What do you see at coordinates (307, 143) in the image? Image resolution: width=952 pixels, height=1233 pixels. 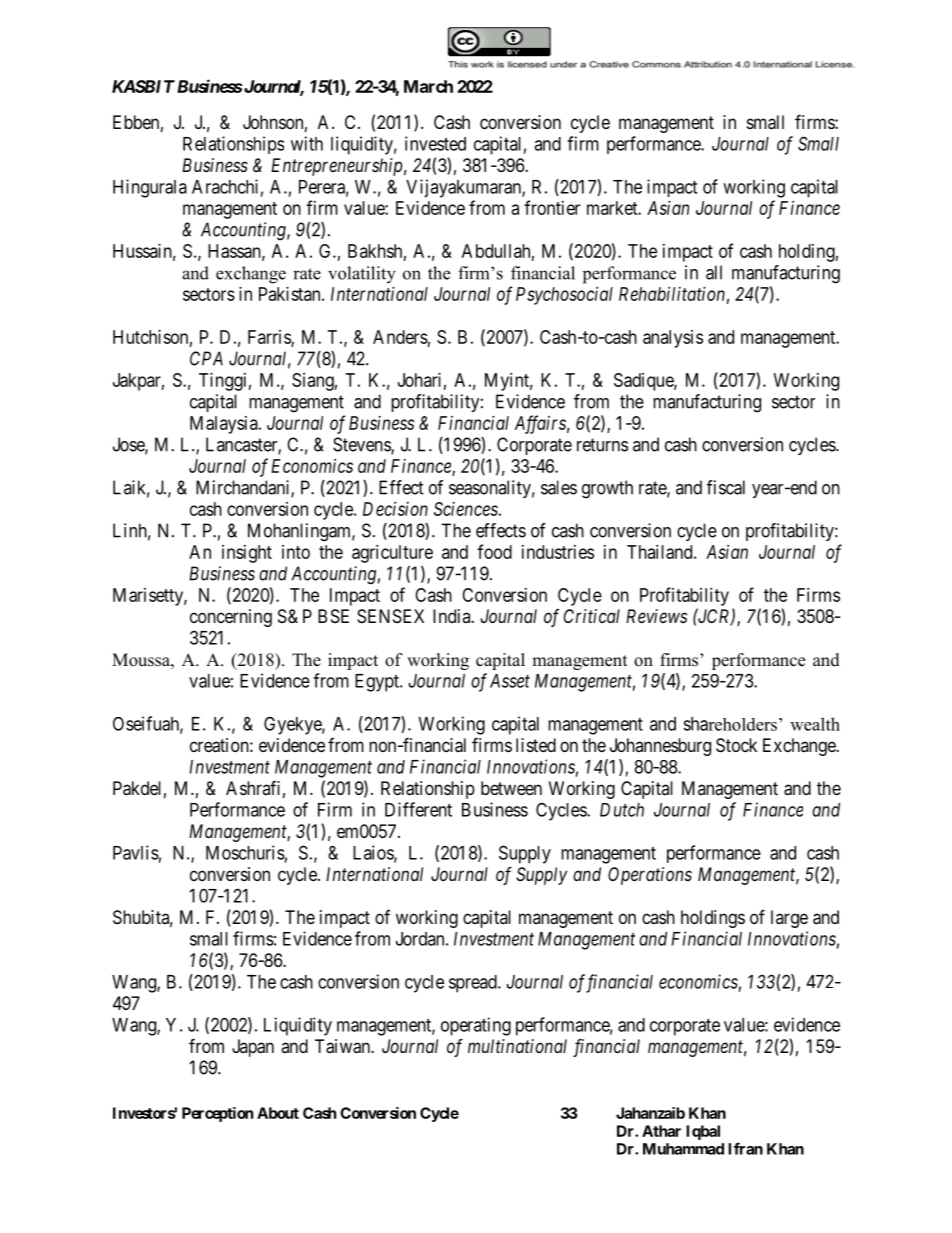 I see `with` at bounding box center [307, 143].
